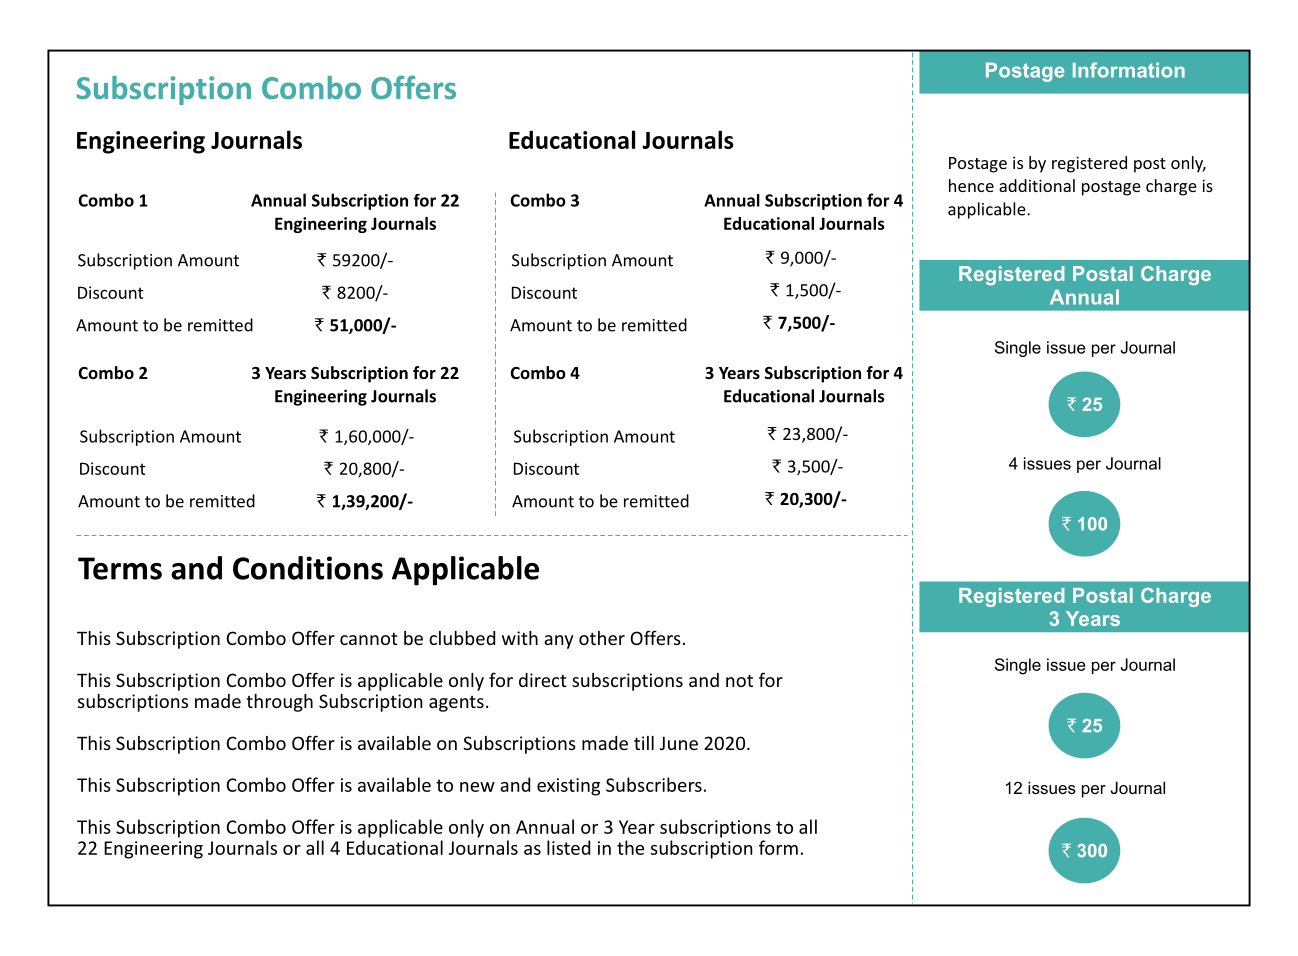 This screenshot has height=956, width=1298. Describe the element at coordinates (654, 784) in the screenshot. I see `Subscribers` at that location.
